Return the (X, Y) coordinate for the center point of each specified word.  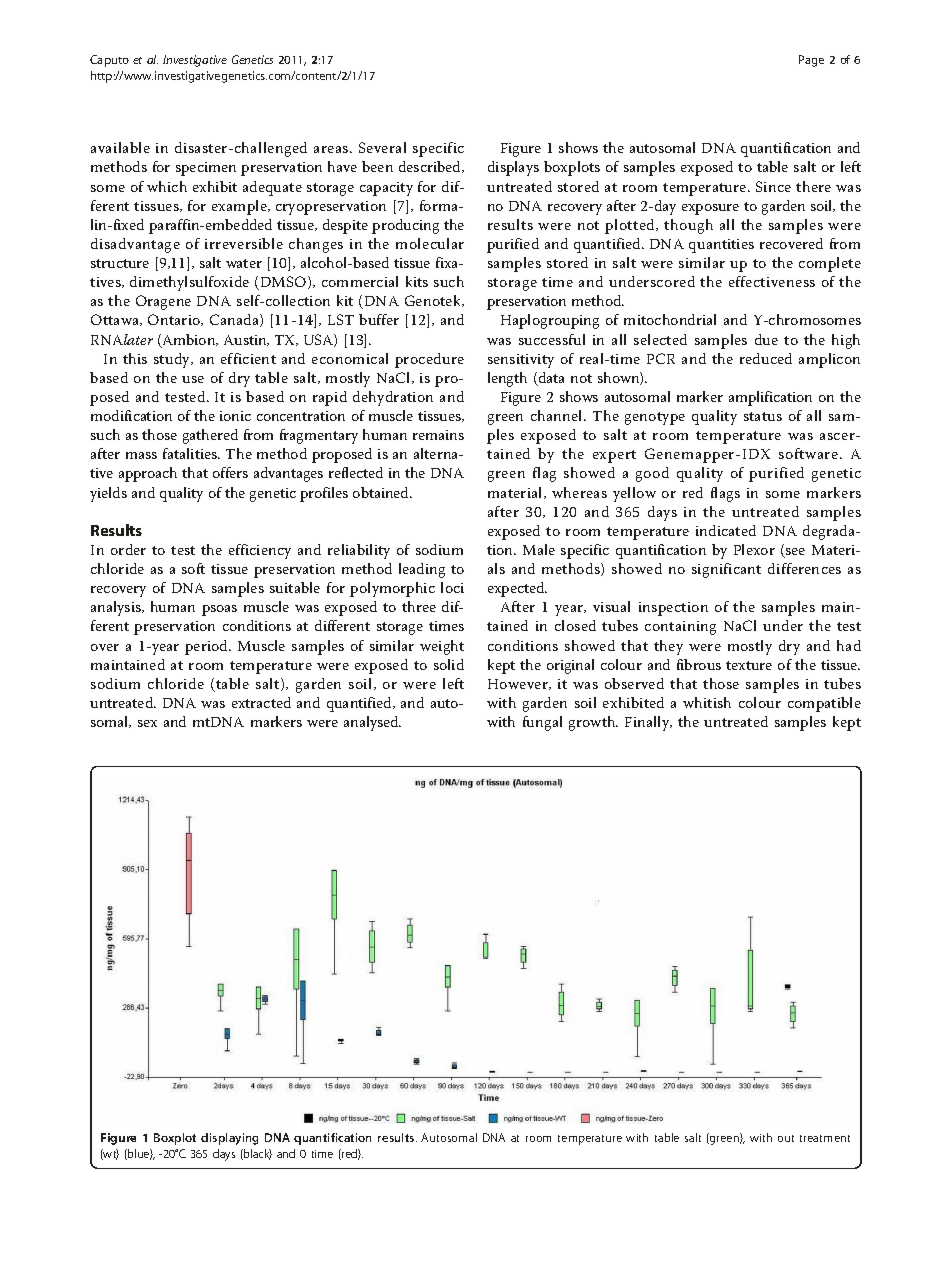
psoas (219, 610)
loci (452, 587)
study (173, 360)
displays (513, 168)
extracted (261, 702)
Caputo (109, 61)
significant (726, 570)
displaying (229, 1139)
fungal (542, 723)
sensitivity (521, 361)
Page (811, 61)
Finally (648, 723)
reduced (766, 358)
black (257, 1154)
